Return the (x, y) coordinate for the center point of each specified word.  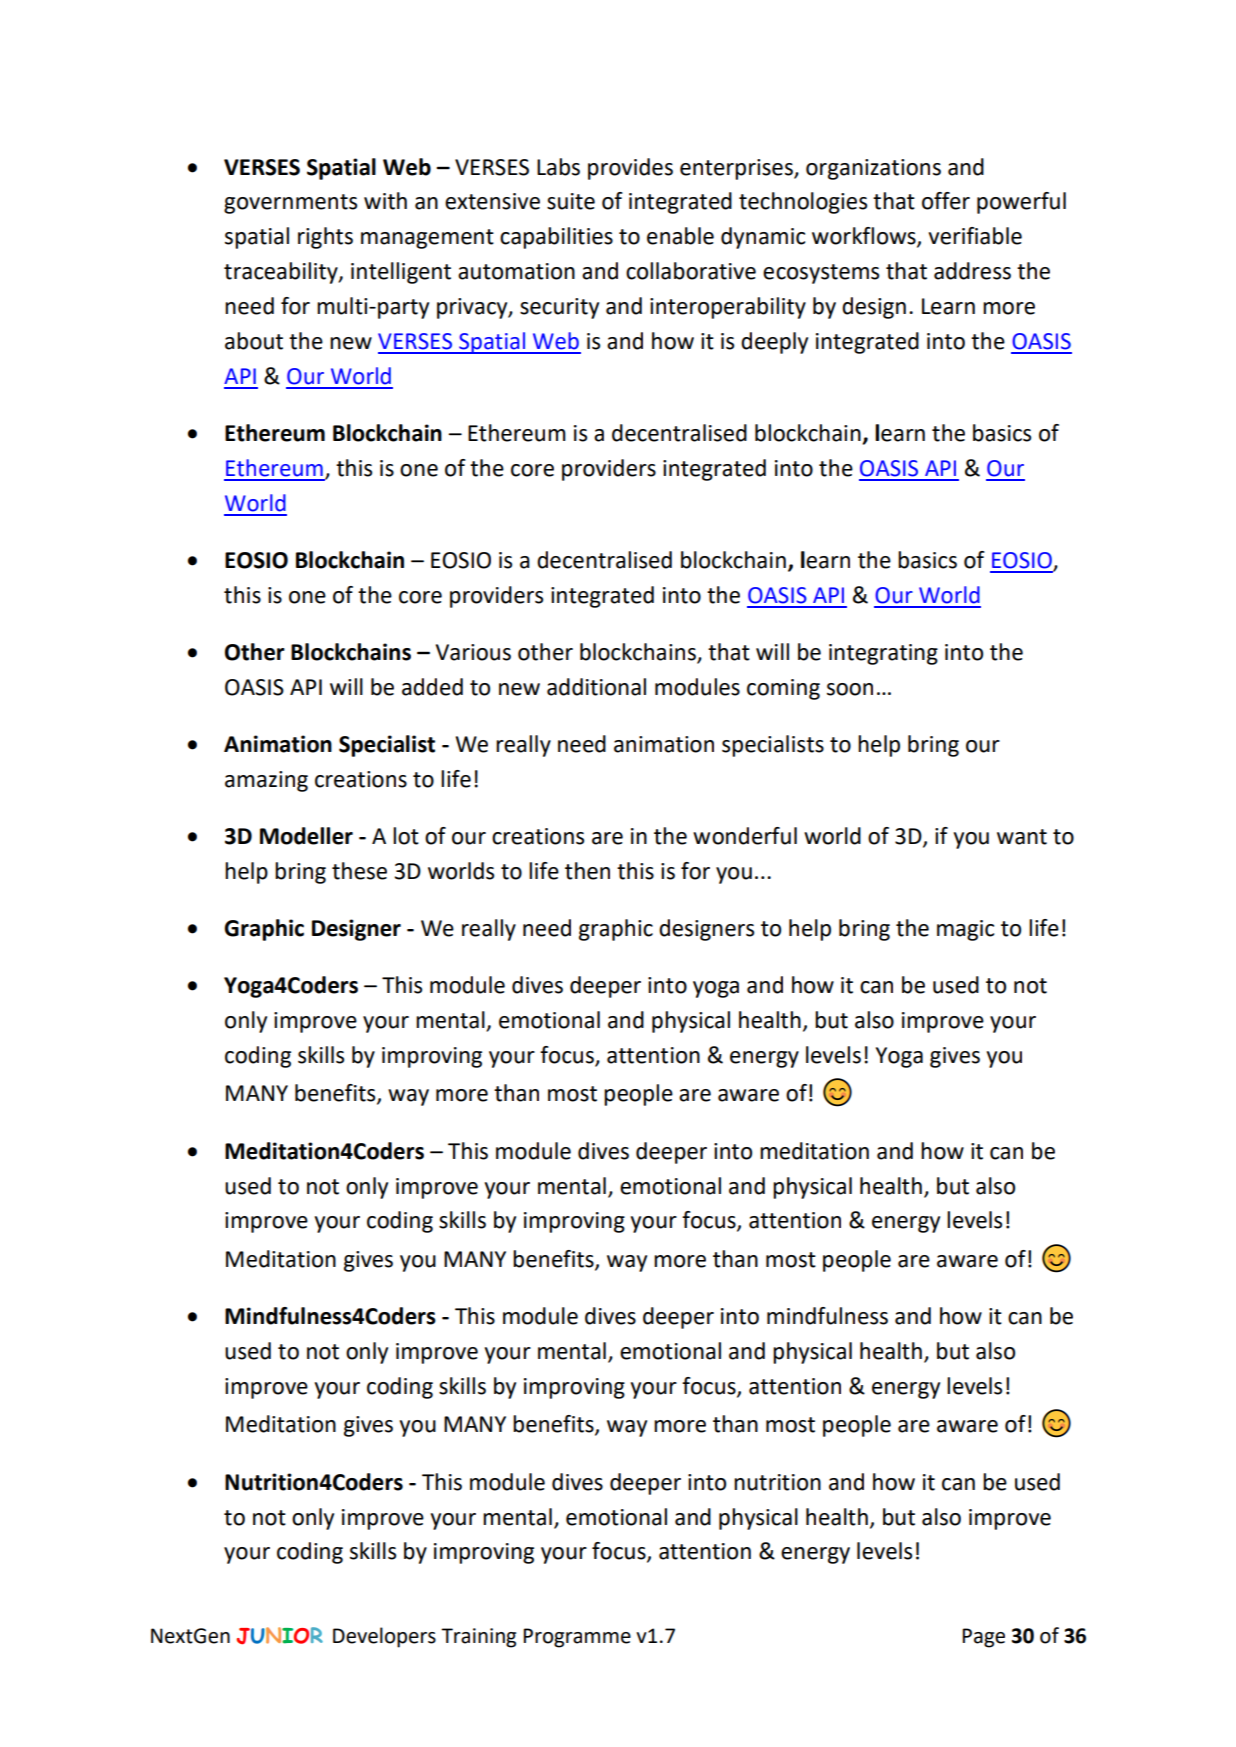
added (432, 687)
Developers (384, 1637)
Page (983, 1638)
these (359, 871)
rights (325, 238)
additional (596, 687)
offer (946, 201)
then (587, 871)
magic (965, 930)
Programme (577, 1638)
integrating (883, 654)
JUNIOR (279, 1636)
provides (630, 169)
